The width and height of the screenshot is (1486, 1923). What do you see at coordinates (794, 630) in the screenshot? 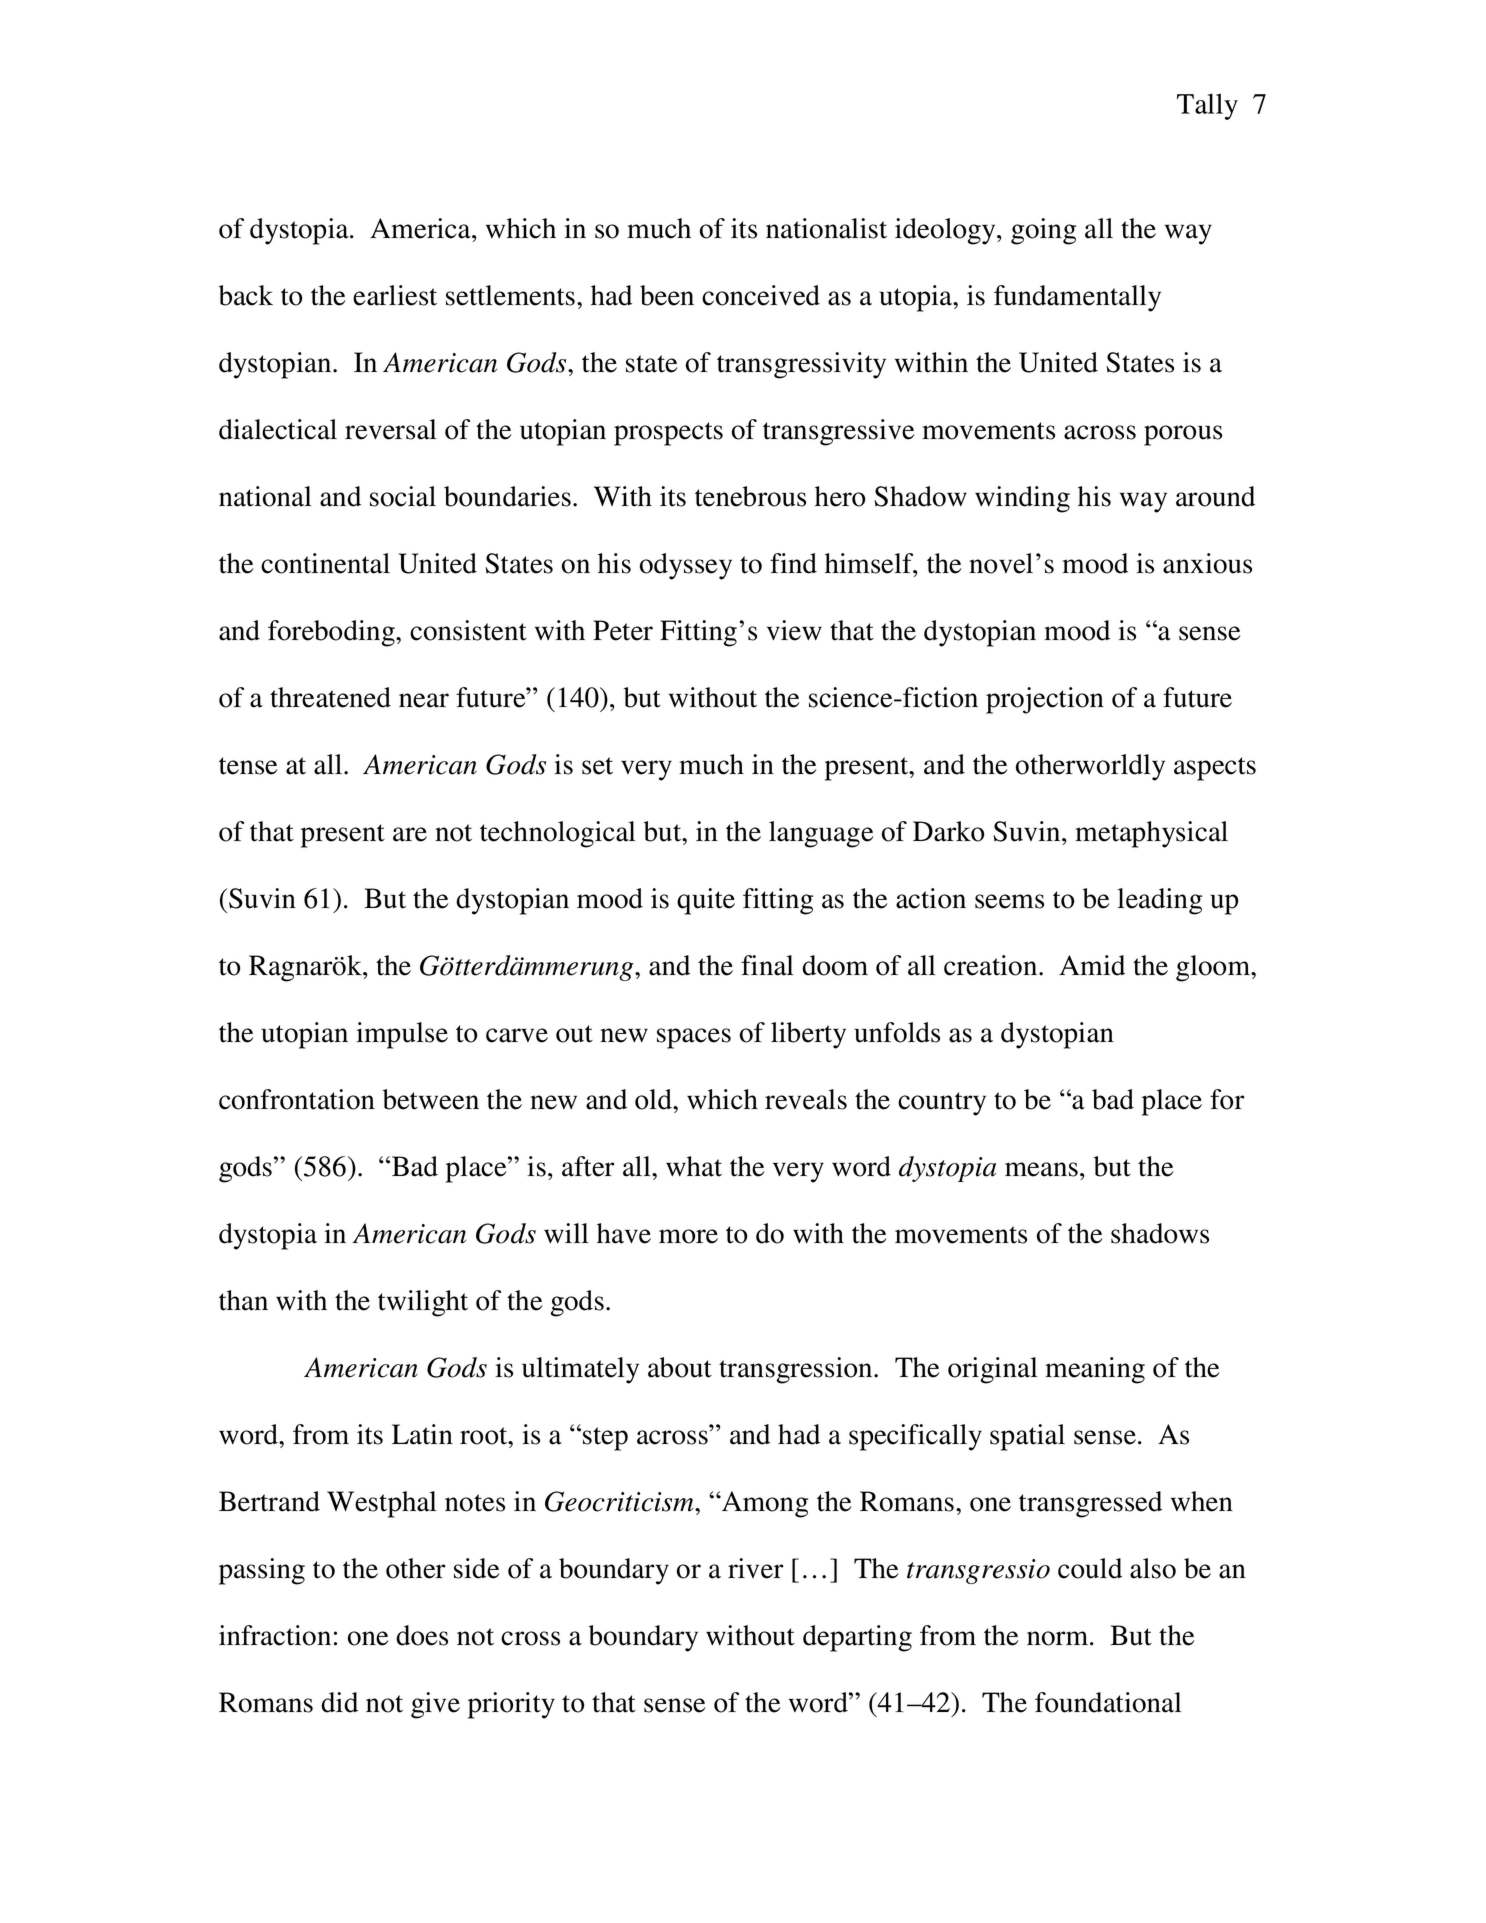
I see `view` at bounding box center [794, 630].
